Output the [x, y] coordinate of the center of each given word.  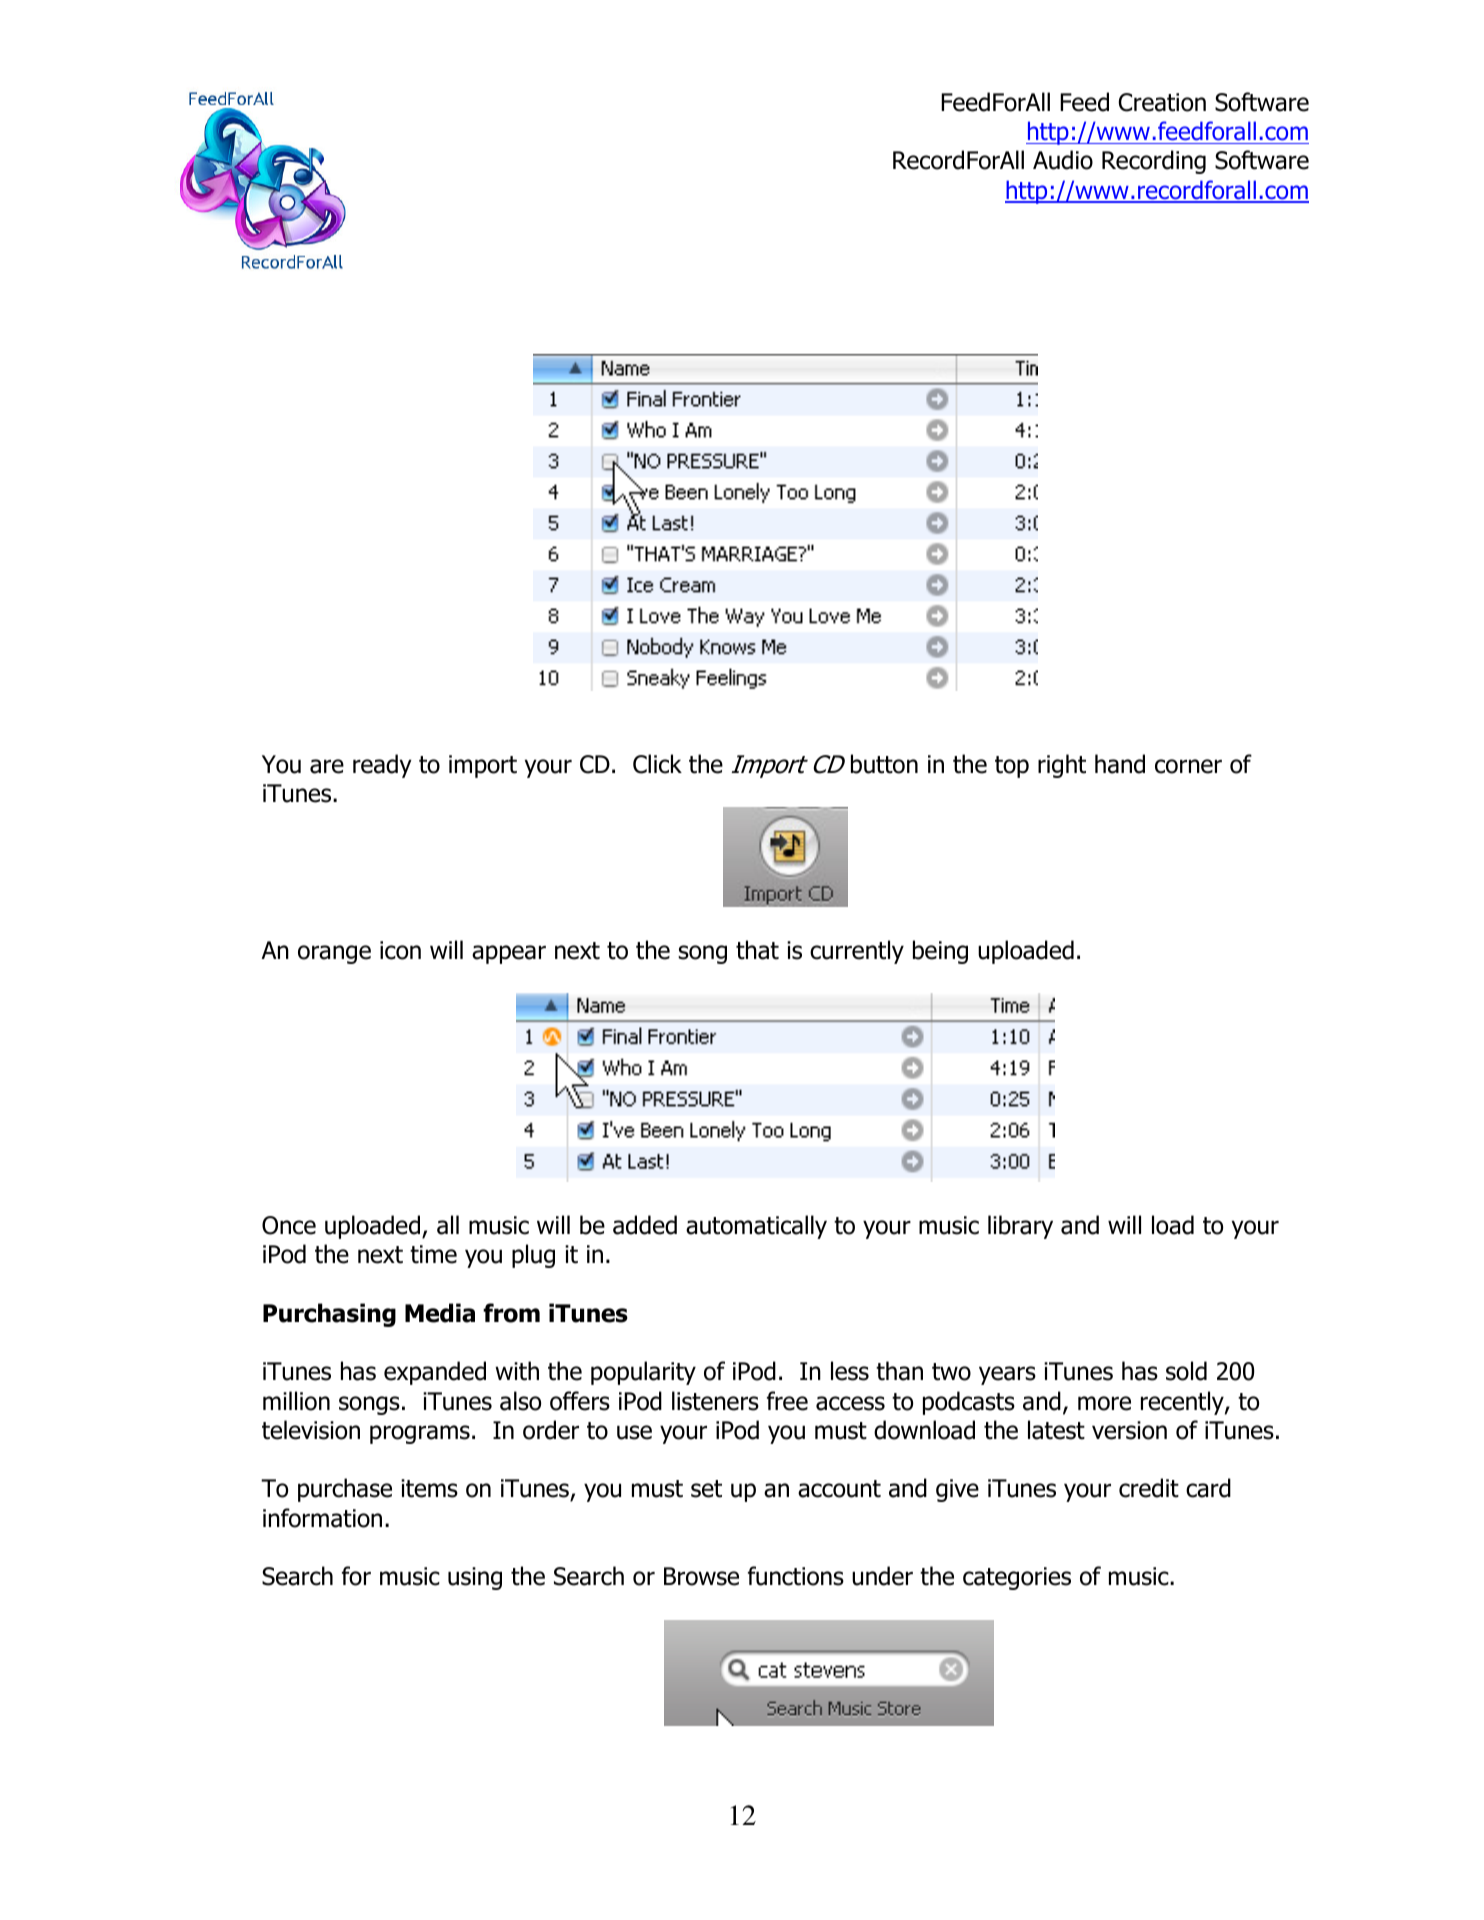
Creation [1162, 102]
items [429, 1488]
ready [382, 766]
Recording [1154, 162]
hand [1120, 764]
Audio [1063, 160]
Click [657, 764]
